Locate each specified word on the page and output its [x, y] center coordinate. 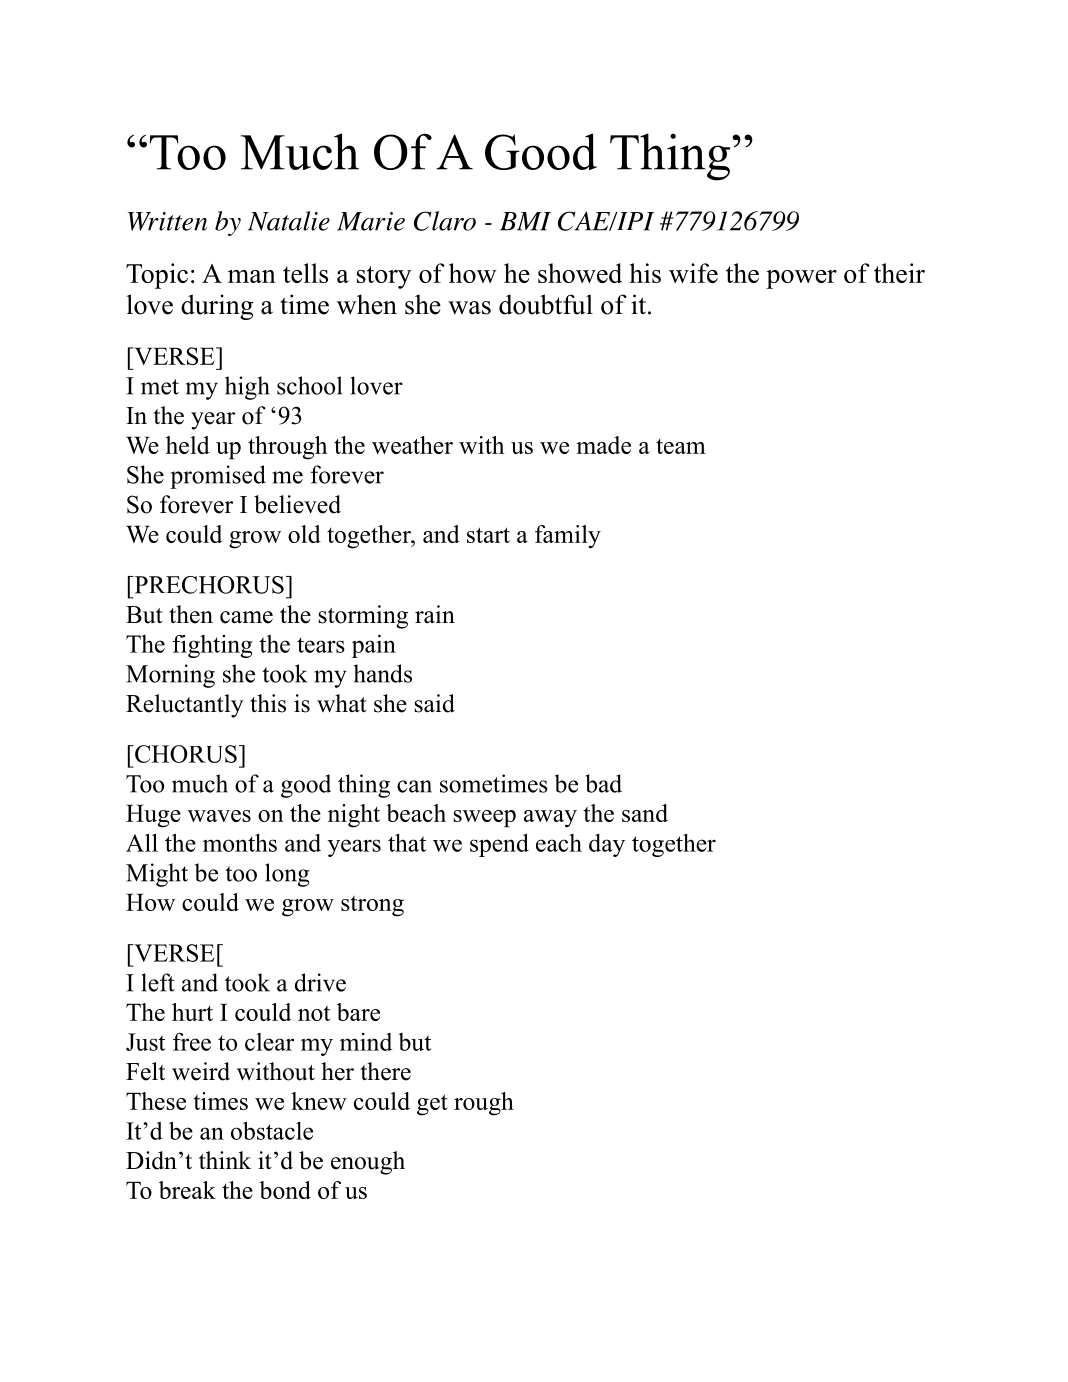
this [268, 703]
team [681, 446]
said [434, 703]
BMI [525, 221]
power [801, 279]
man [252, 276]
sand [645, 813]
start [488, 535]
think [225, 1160]
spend [499, 845]
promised [218, 477]
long [287, 875]
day [607, 845]
